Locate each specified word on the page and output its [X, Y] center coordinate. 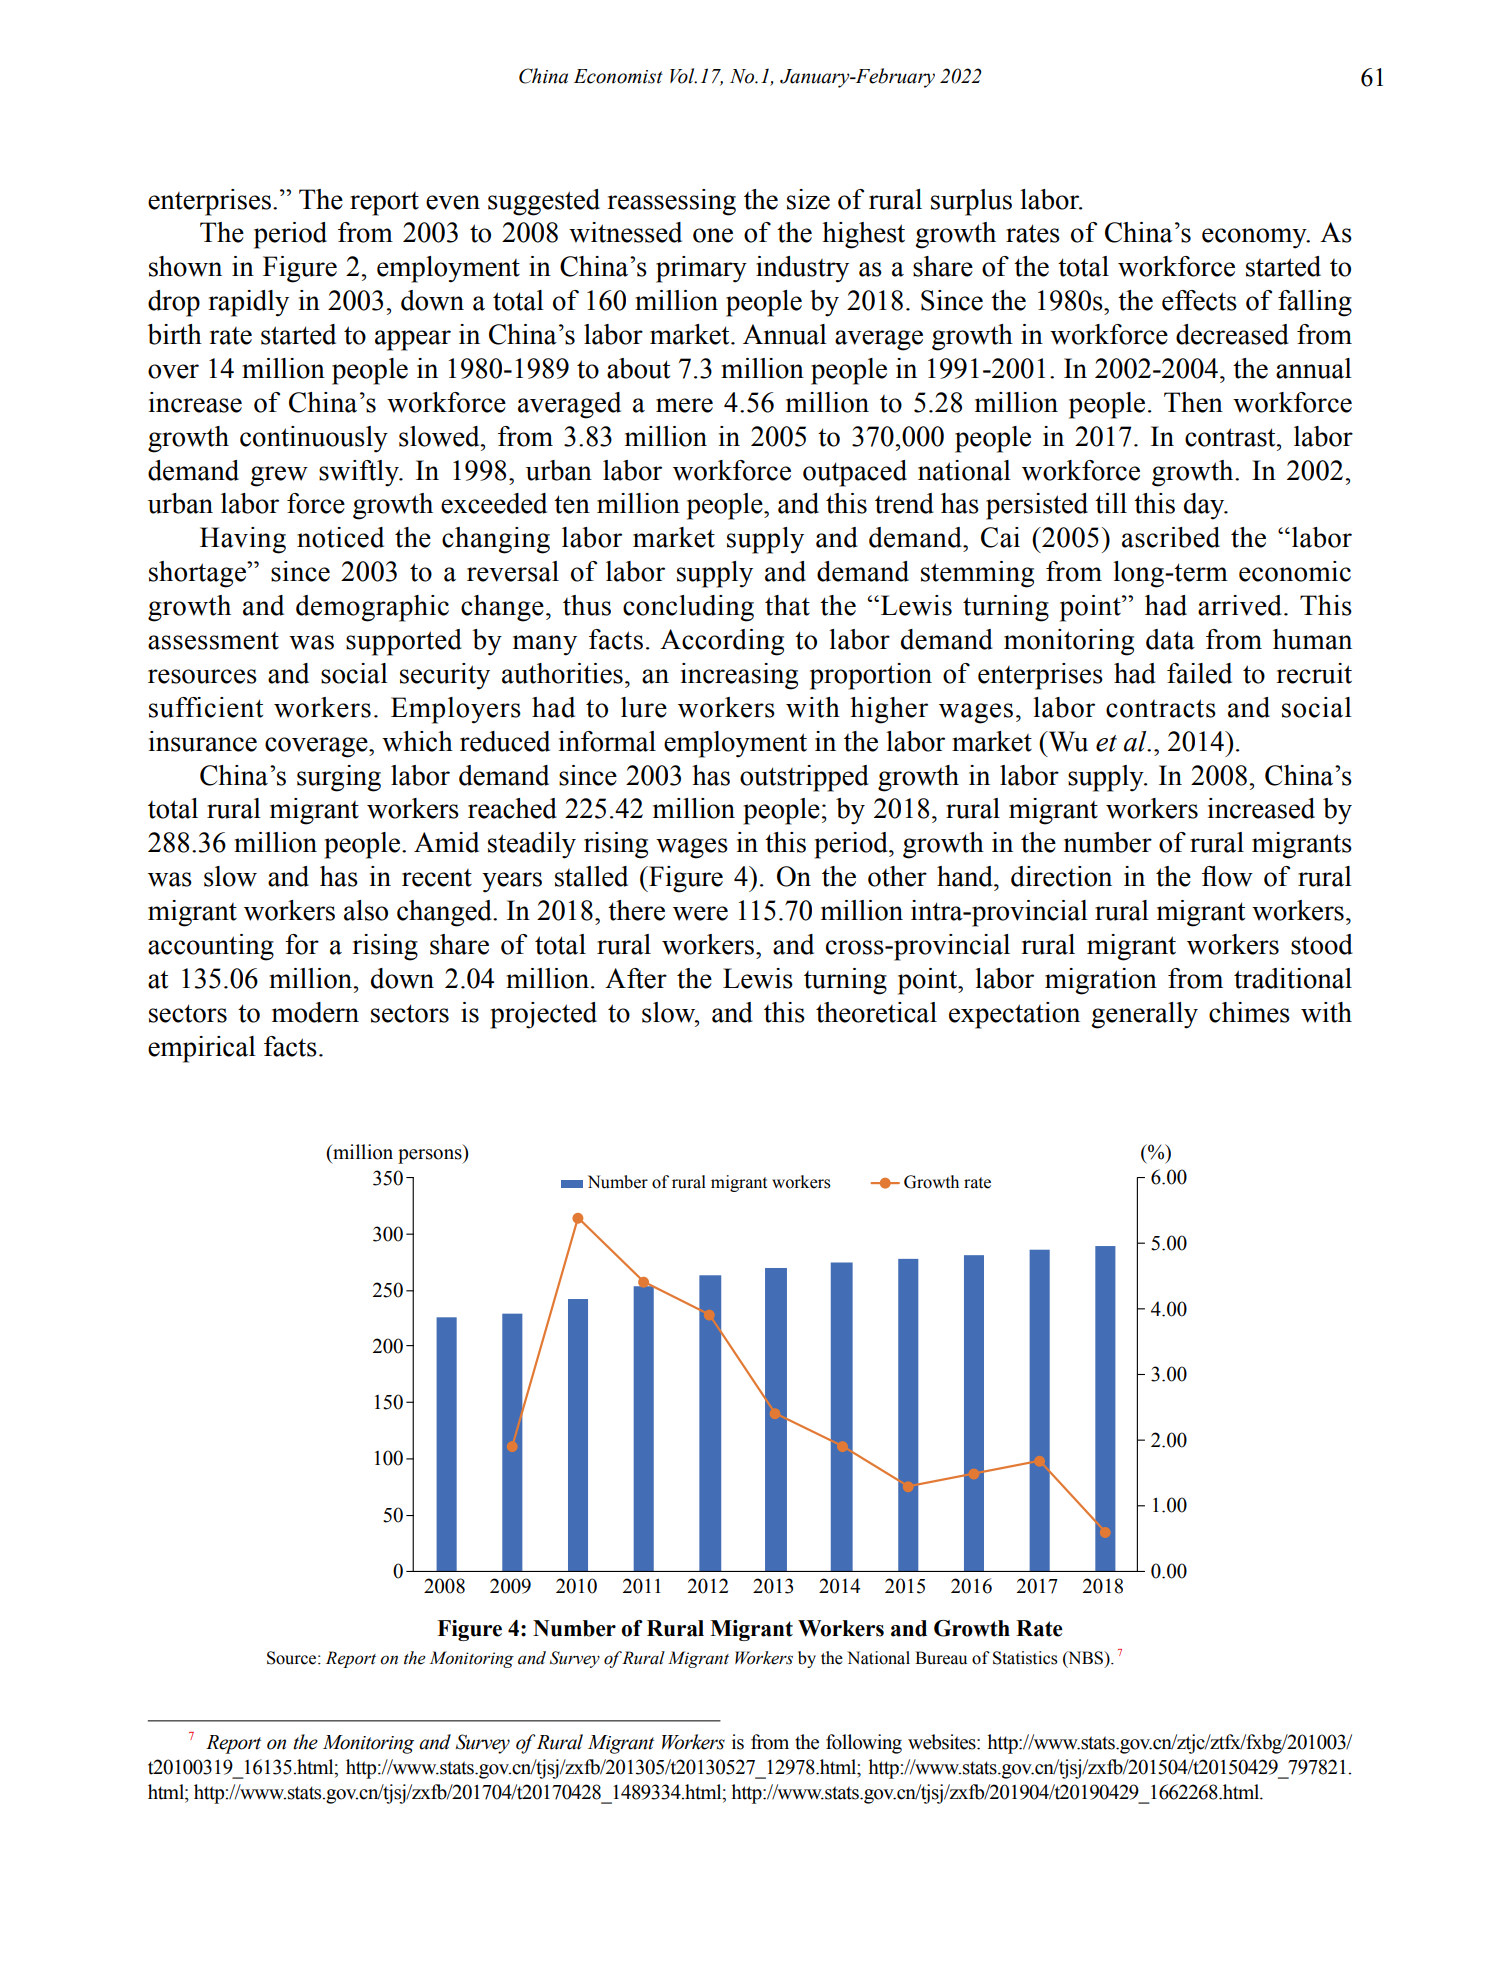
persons [431, 1156]
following [864, 1744]
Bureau [941, 1658]
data [1170, 639]
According [722, 642]
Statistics [1025, 1658]
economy [1255, 238]
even [453, 202]
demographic [372, 608]
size [808, 199]
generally [1144, 1015]
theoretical [876, 1012]
